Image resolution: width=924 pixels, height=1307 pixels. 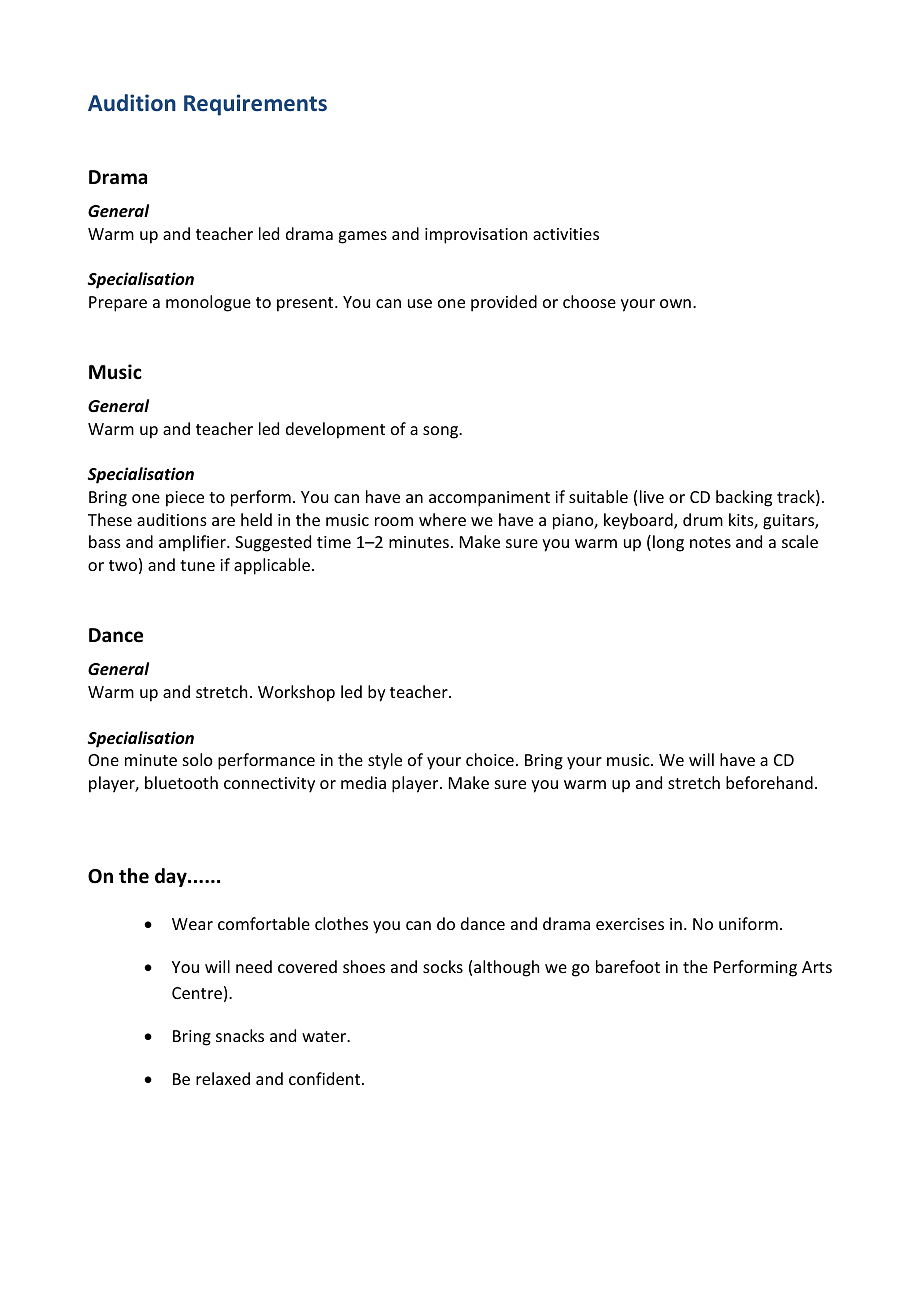 I want to click on tune, so click(x=197, y=565).
